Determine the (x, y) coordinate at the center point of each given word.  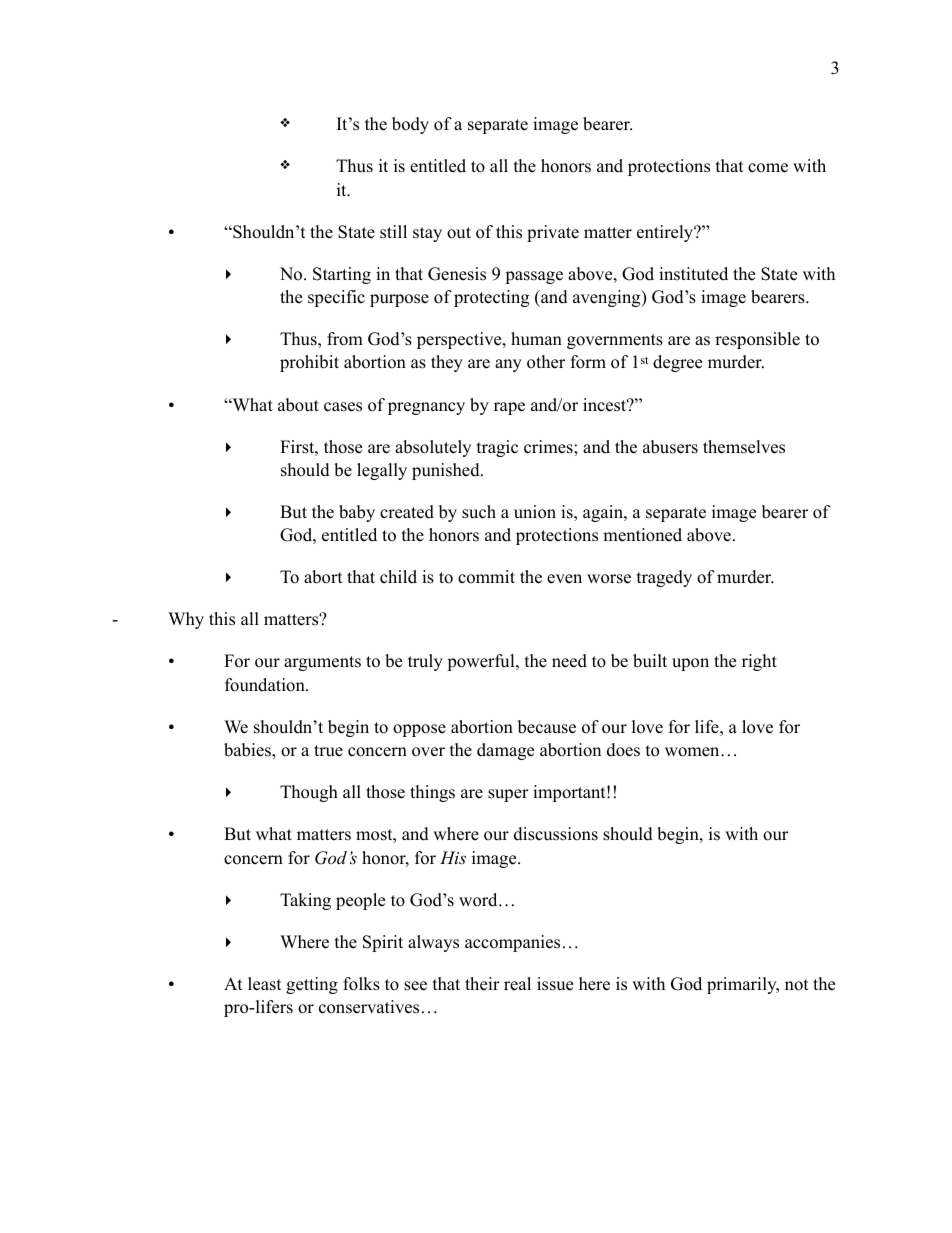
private (553, 233)
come (768, 168)
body (410, 125)
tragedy (664, 578)
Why (186, 620)
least (265, 984)
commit (486, 577)
